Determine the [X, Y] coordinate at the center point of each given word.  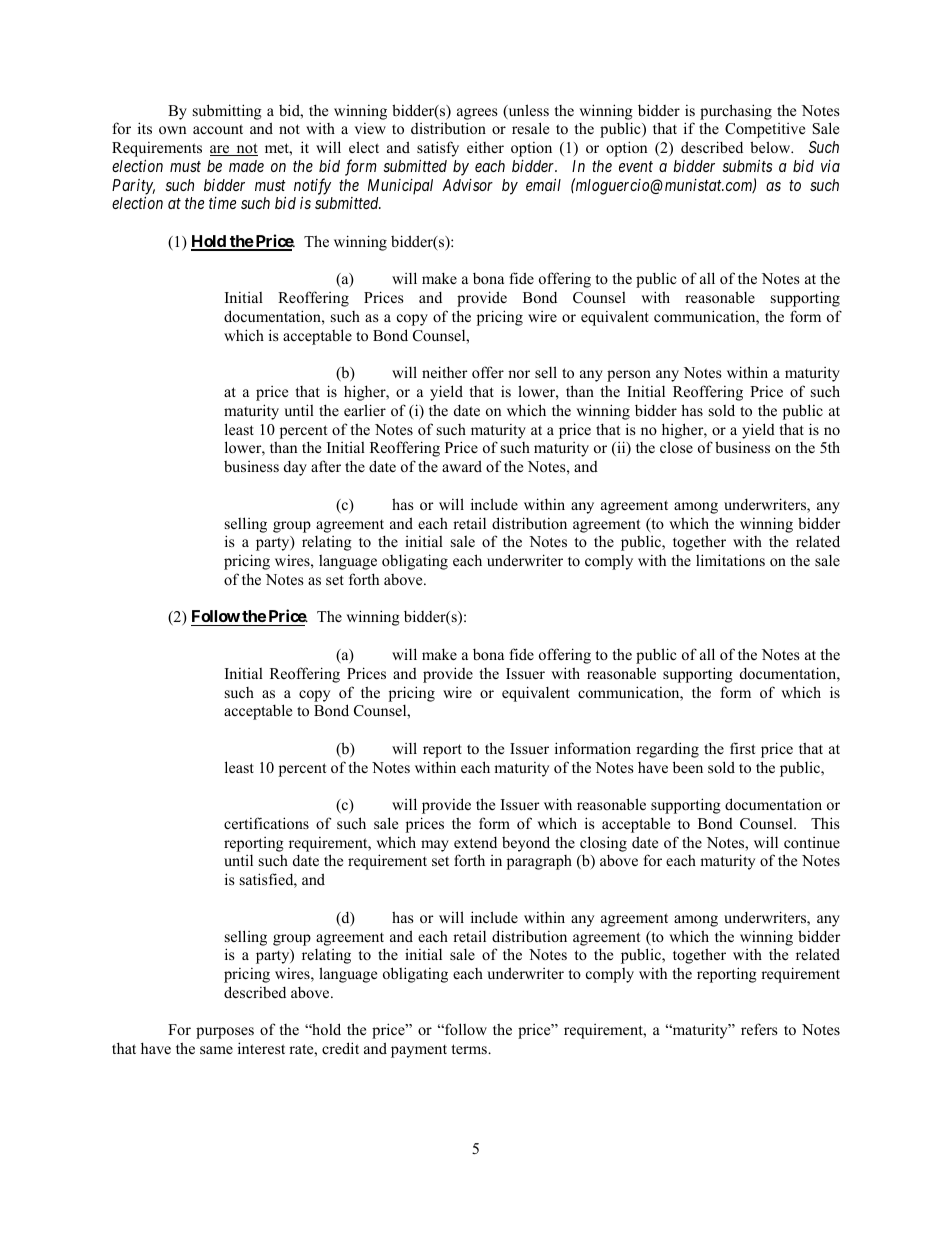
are [221, 150]
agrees [477, 114]
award [462, 466]
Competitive [765, 130]
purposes [225, 1033]
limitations [730, 560]
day [295, 468]
